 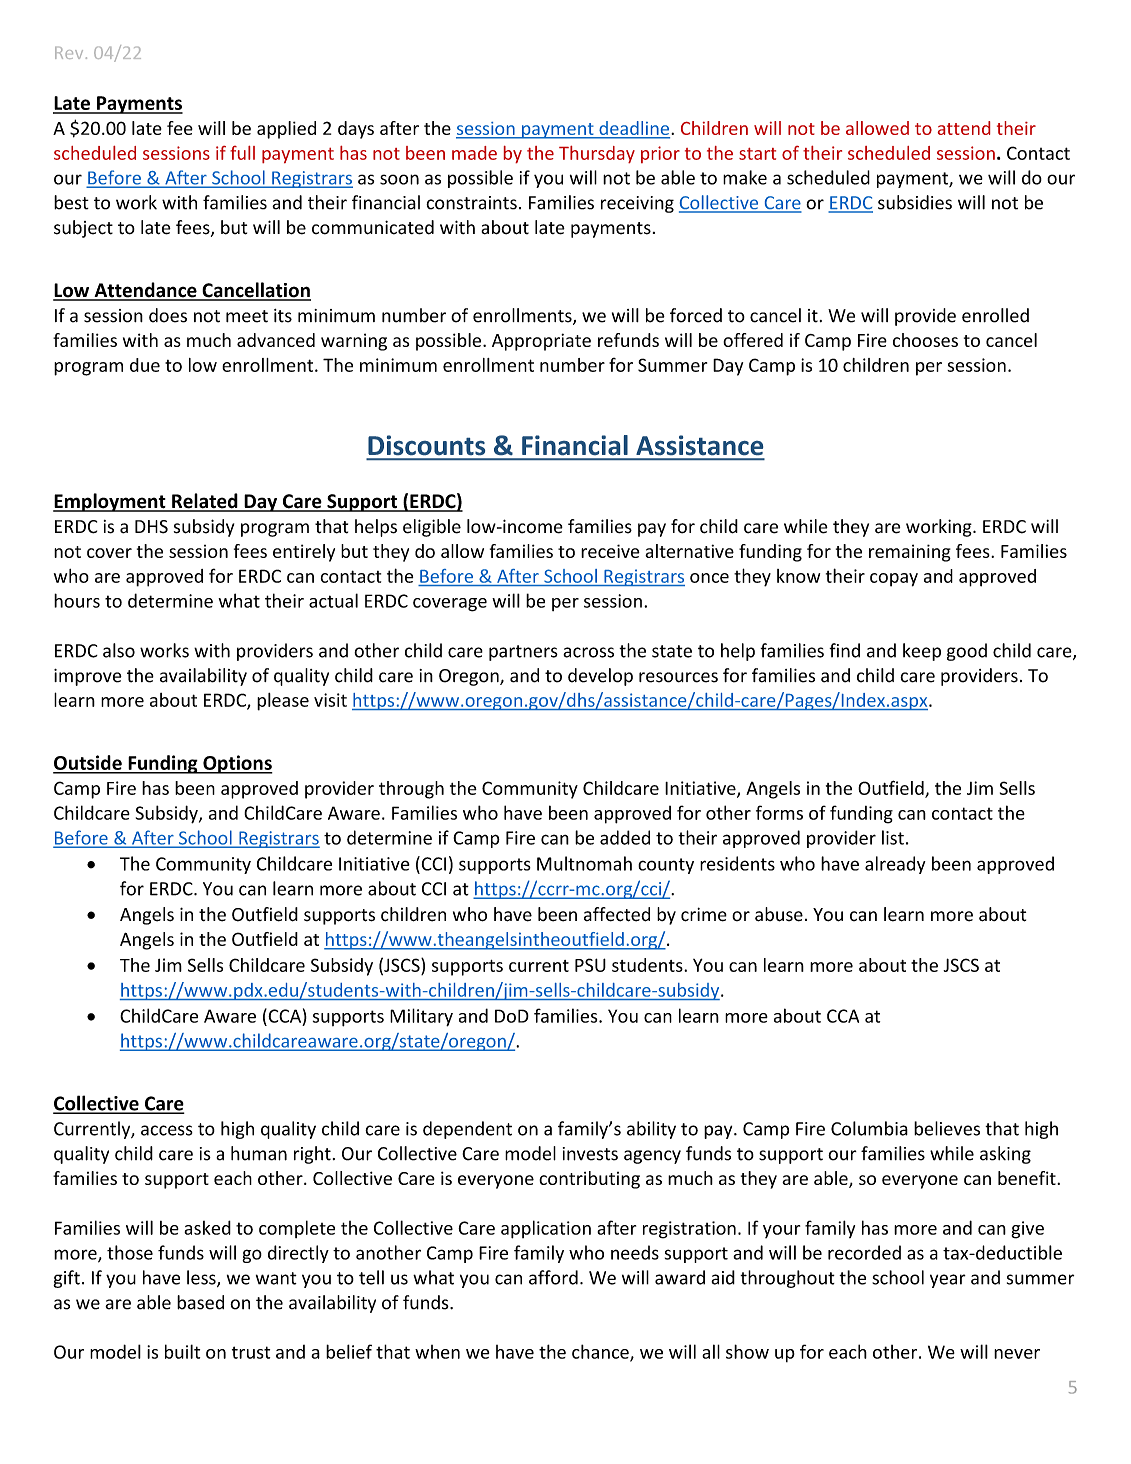 What do you see at coordinates (600, 677) in the page?
I see `develop` at bounding box center [600, 677].
